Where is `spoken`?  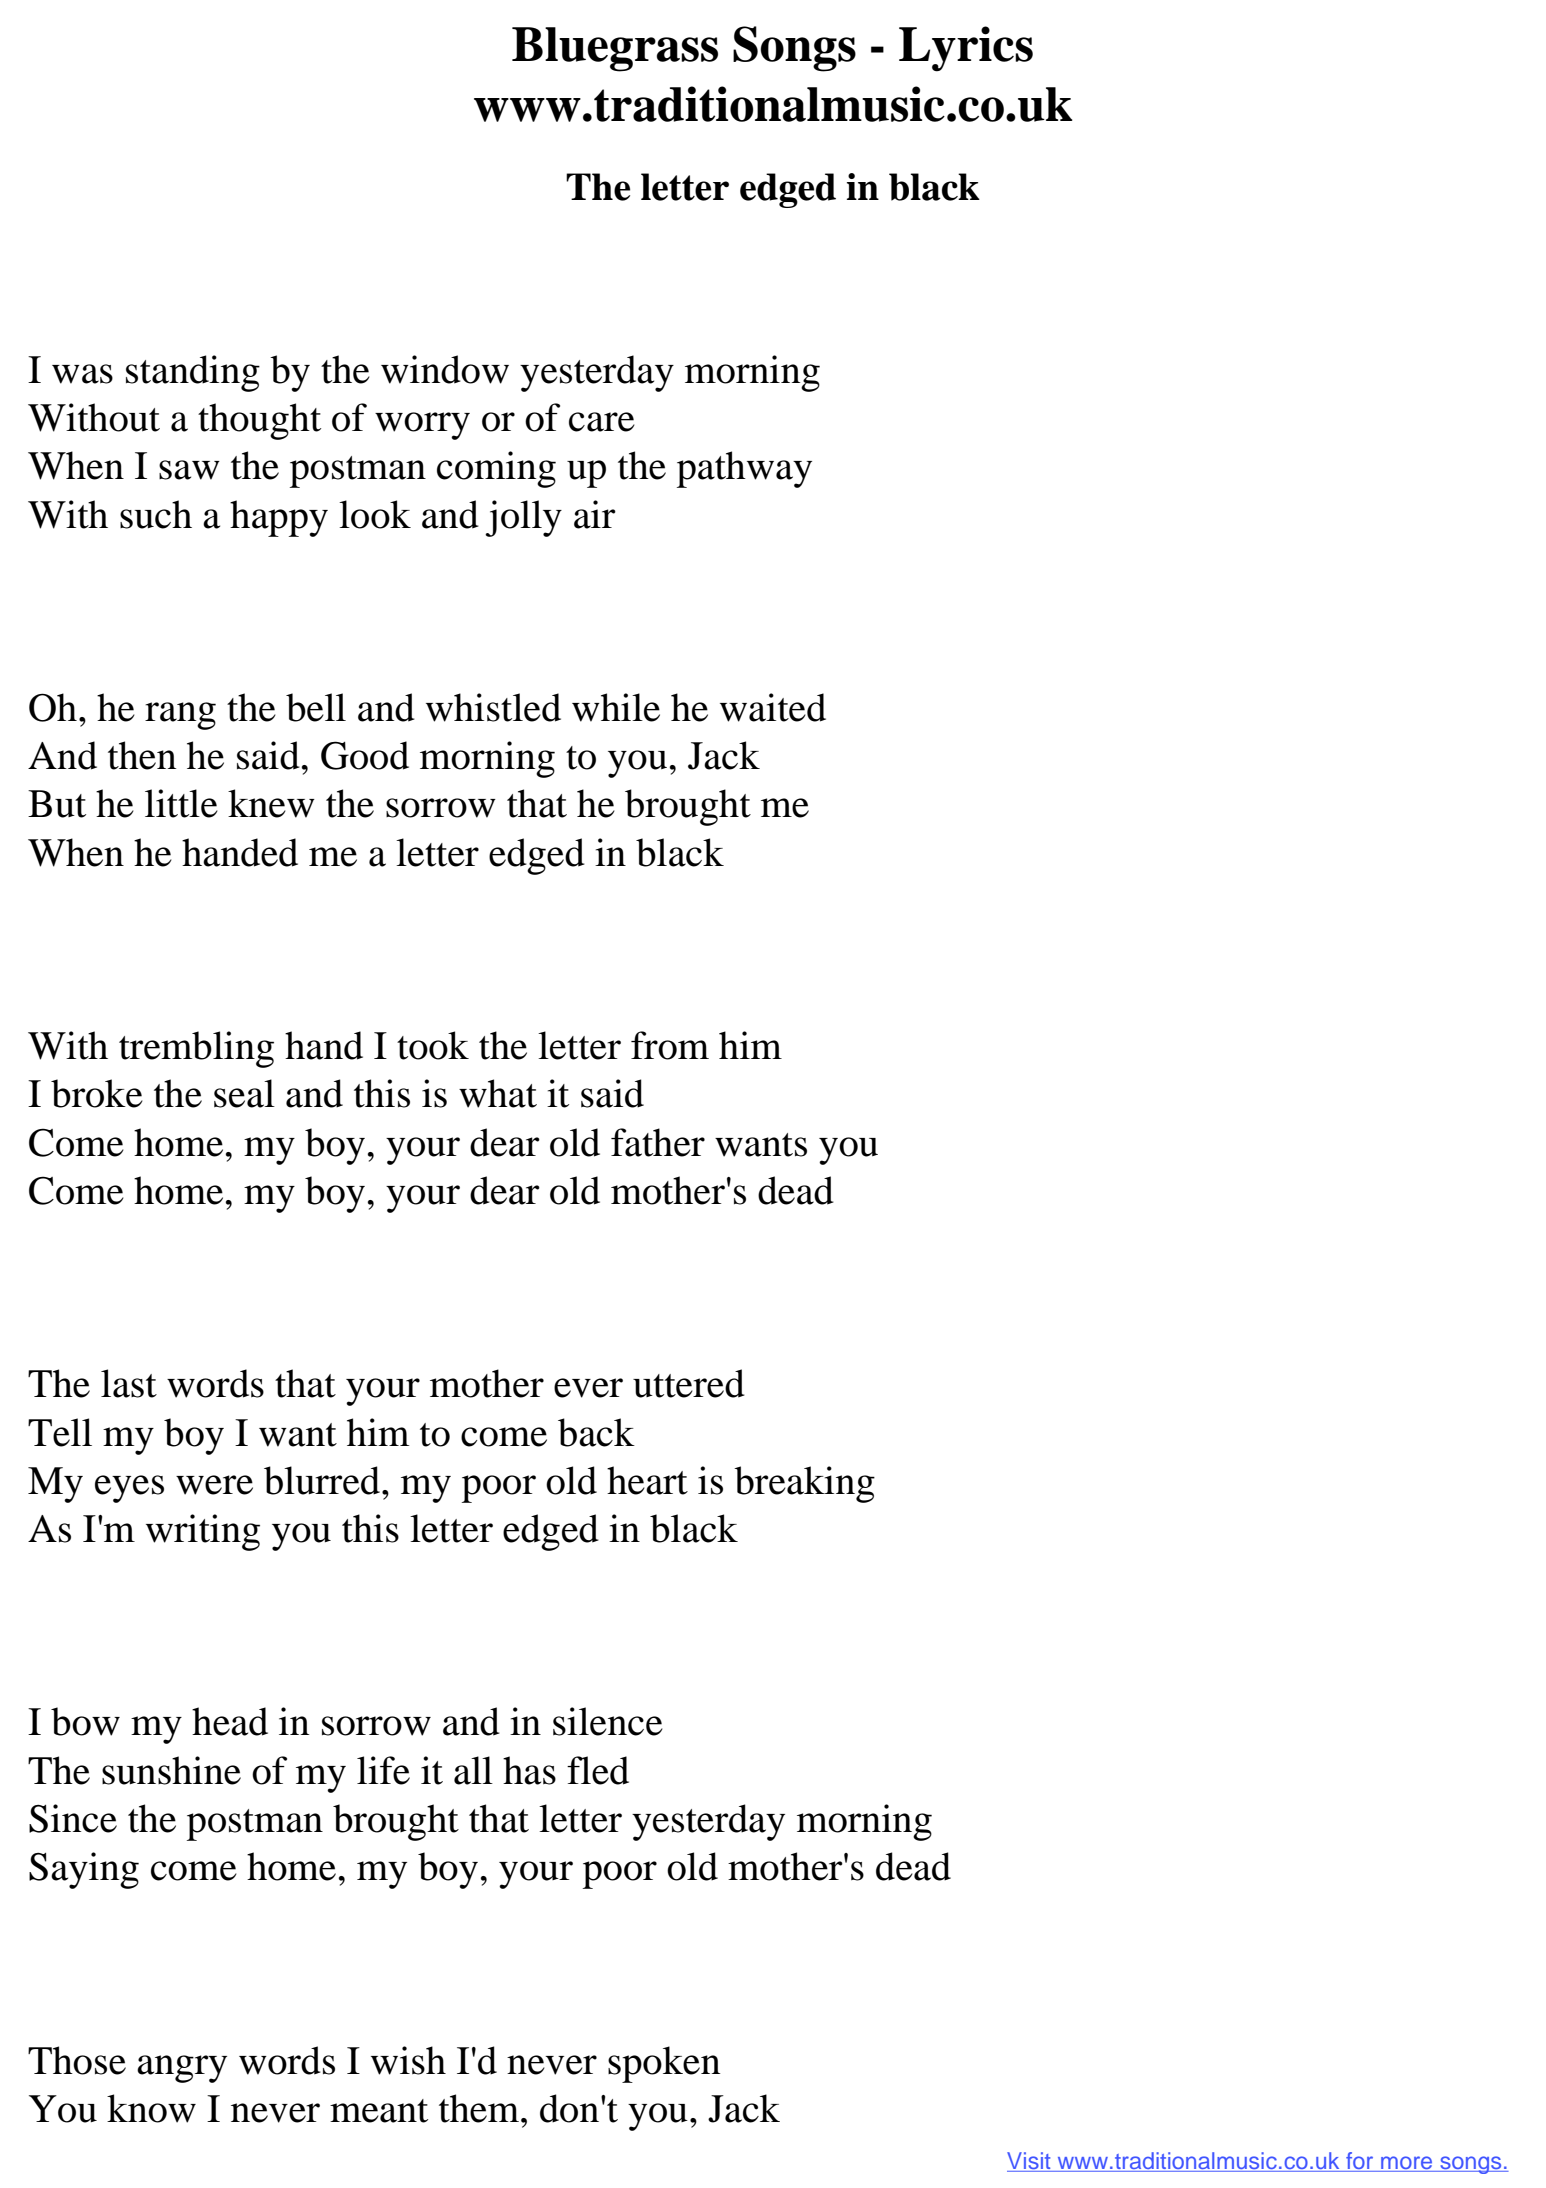 spoken is located at coordinates (664, 2064).
